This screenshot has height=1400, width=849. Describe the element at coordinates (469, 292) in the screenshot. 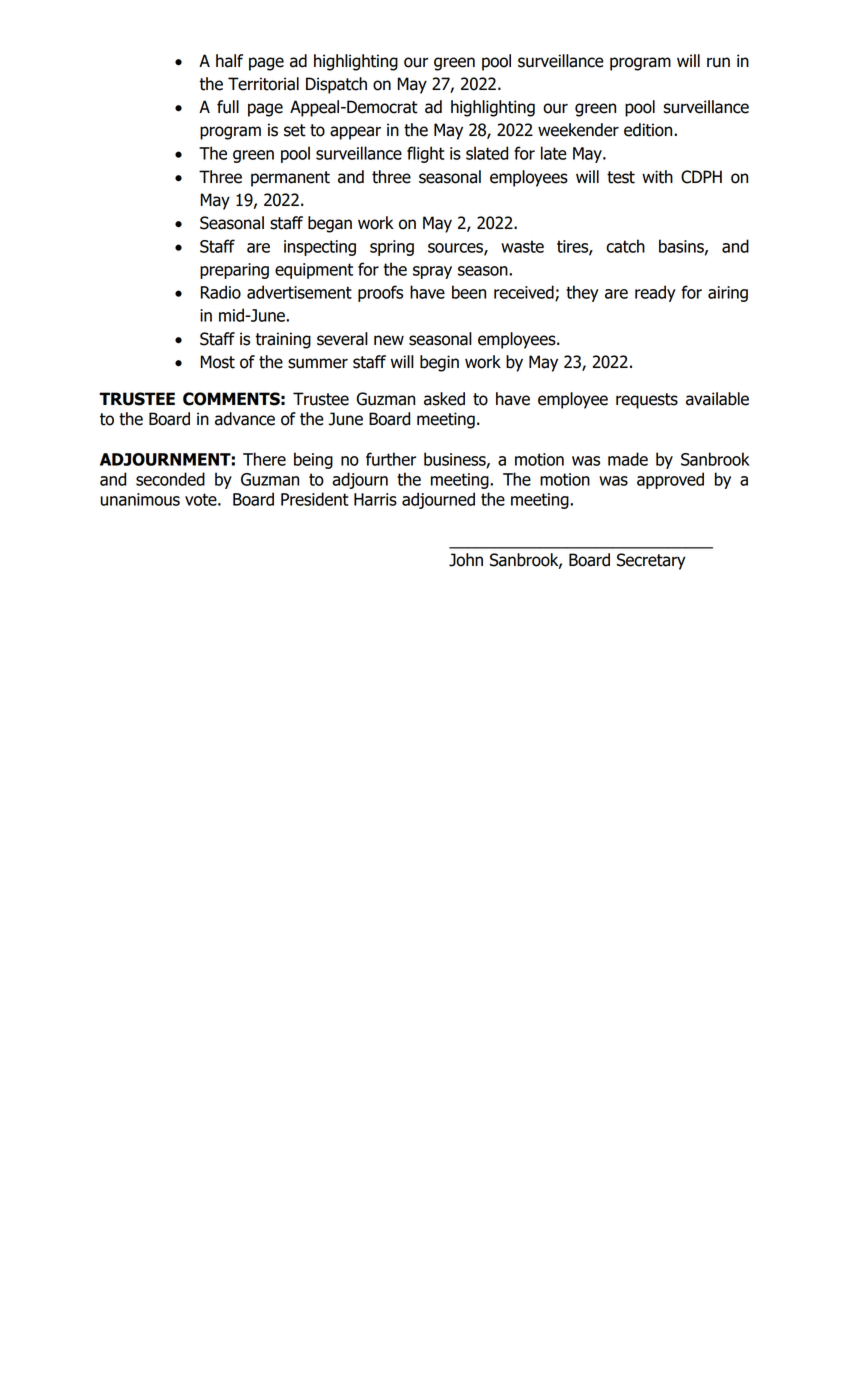

I see `been` at that location.
